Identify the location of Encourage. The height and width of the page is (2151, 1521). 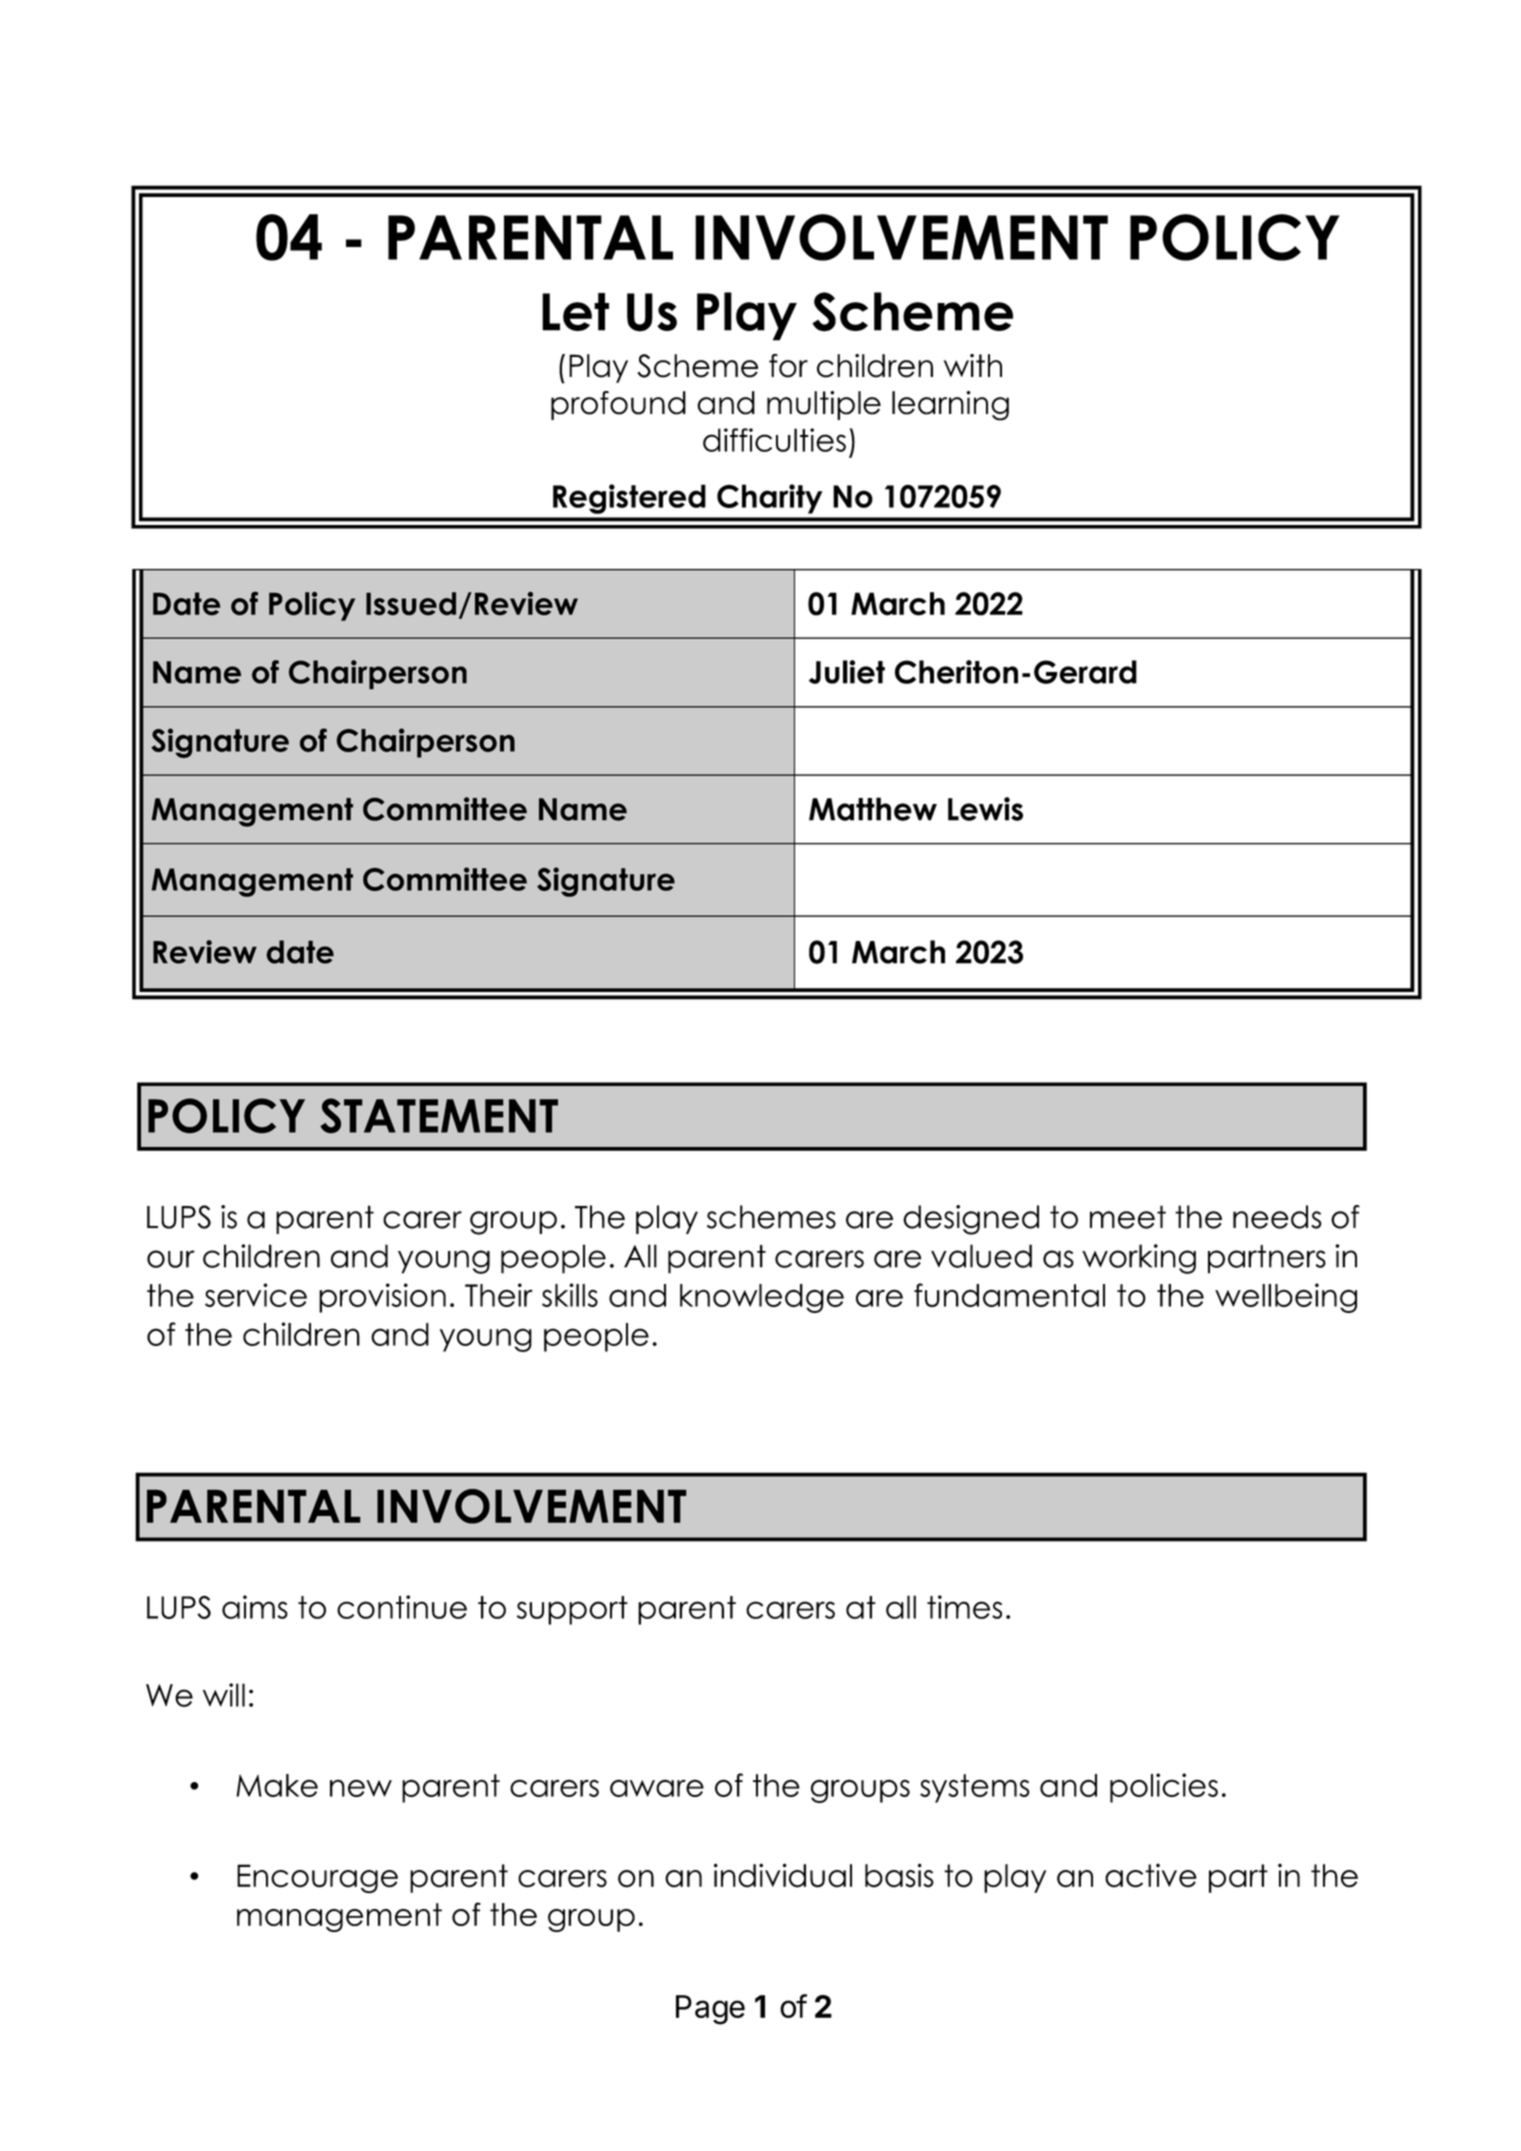
(317, 1878).
